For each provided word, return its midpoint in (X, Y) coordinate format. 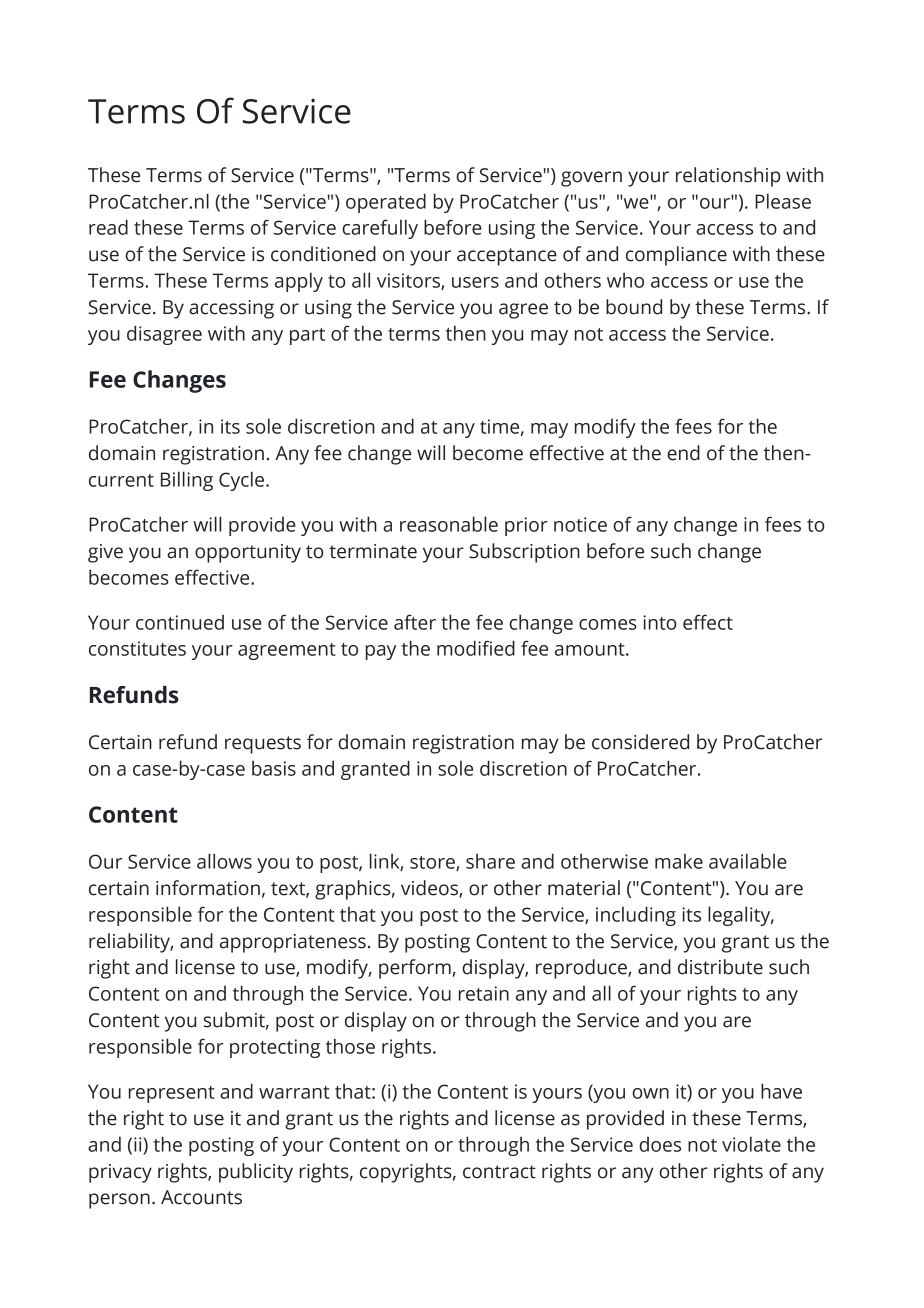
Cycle (243, 481)
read (108, 227)
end (683, 453)
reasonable (449, 524)
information (208, 888)
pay (381, 652)
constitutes (137, 648)
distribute (720, 967)
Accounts (201, 1197)
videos (430, 889)
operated (386, 203)
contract (499, 1172)
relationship (728, 177)
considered (640, 742)
